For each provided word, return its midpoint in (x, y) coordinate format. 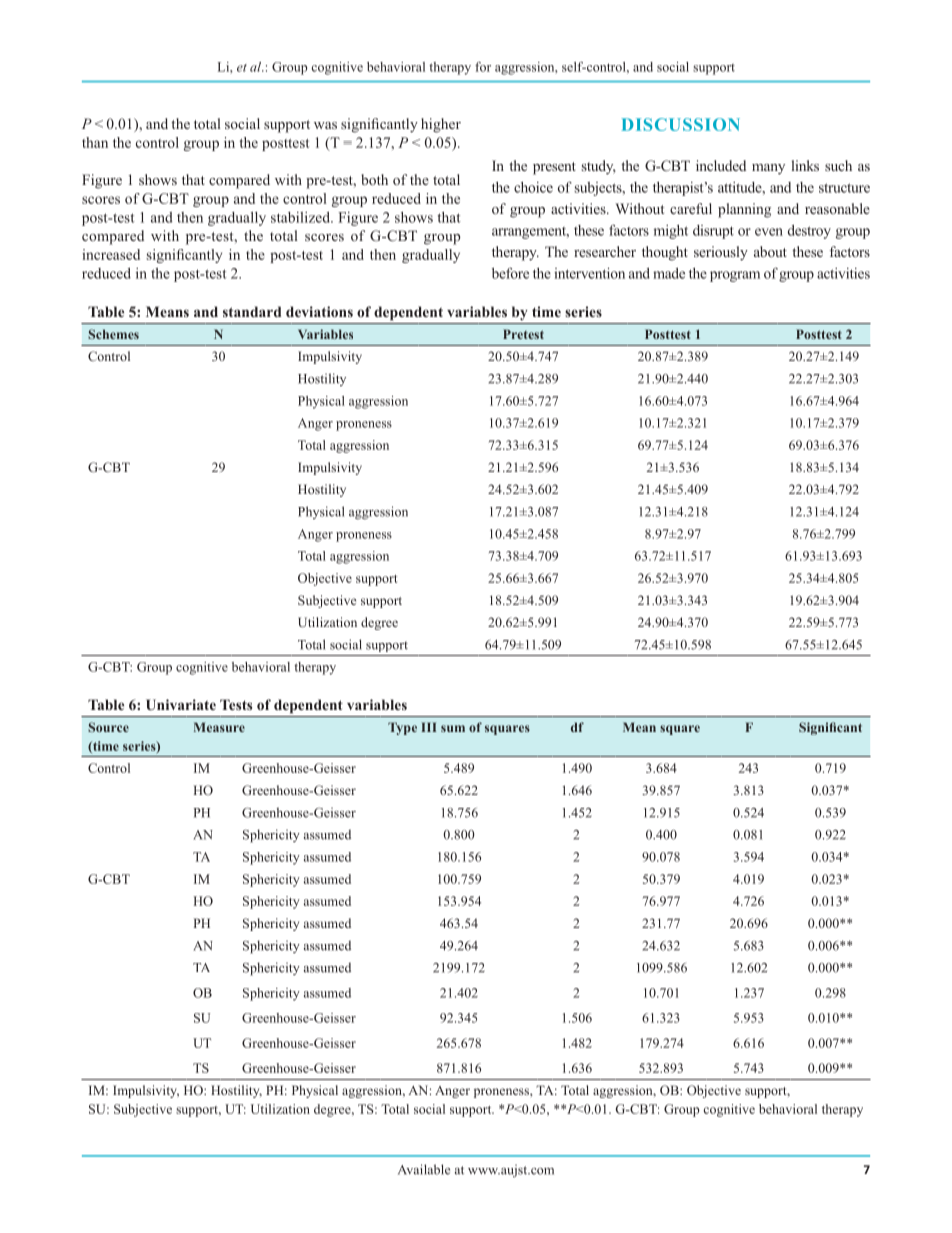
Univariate (181, 705)
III (429, 727)
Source (108, 727)
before (510, 273)
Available (424, 1169)
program (735, 276)
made (669, 273)
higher (441, 125)
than (95, 142)
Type (402, 728)
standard (252, 311)
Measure (219, 727)
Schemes (113, 334)
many (768, 169)
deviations (319, 311)
